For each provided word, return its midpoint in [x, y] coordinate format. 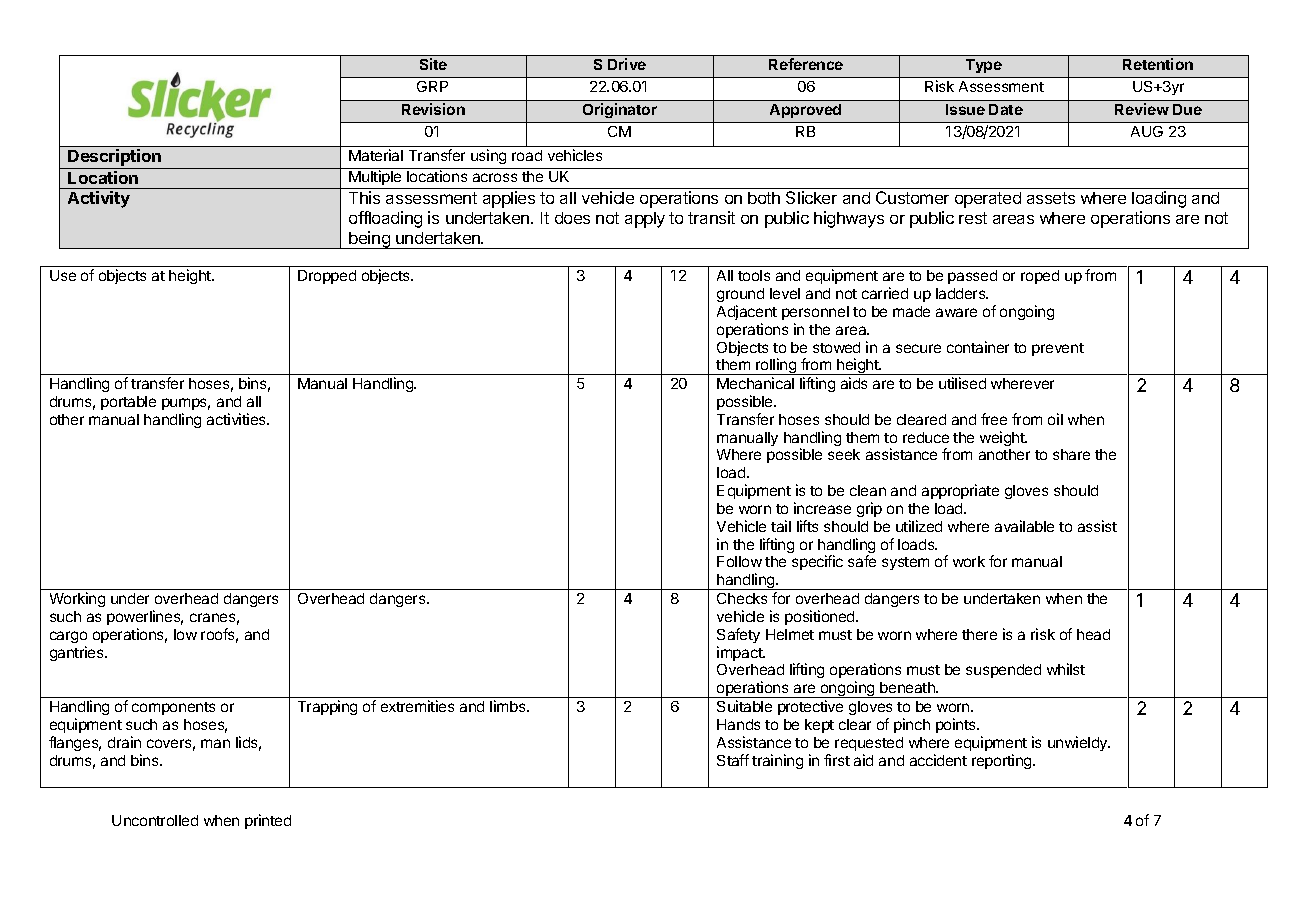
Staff [733, 760]
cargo [68, 637]
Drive [627, 64]
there [979, 634]
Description [115, 159]
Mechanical [755, 383]
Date [1006, 109]
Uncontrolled [155, 820]
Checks [742, 598]
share [1071, 454]
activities [237, 419]
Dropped [327, 277]
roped [1040, 277]
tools [754, 275]
